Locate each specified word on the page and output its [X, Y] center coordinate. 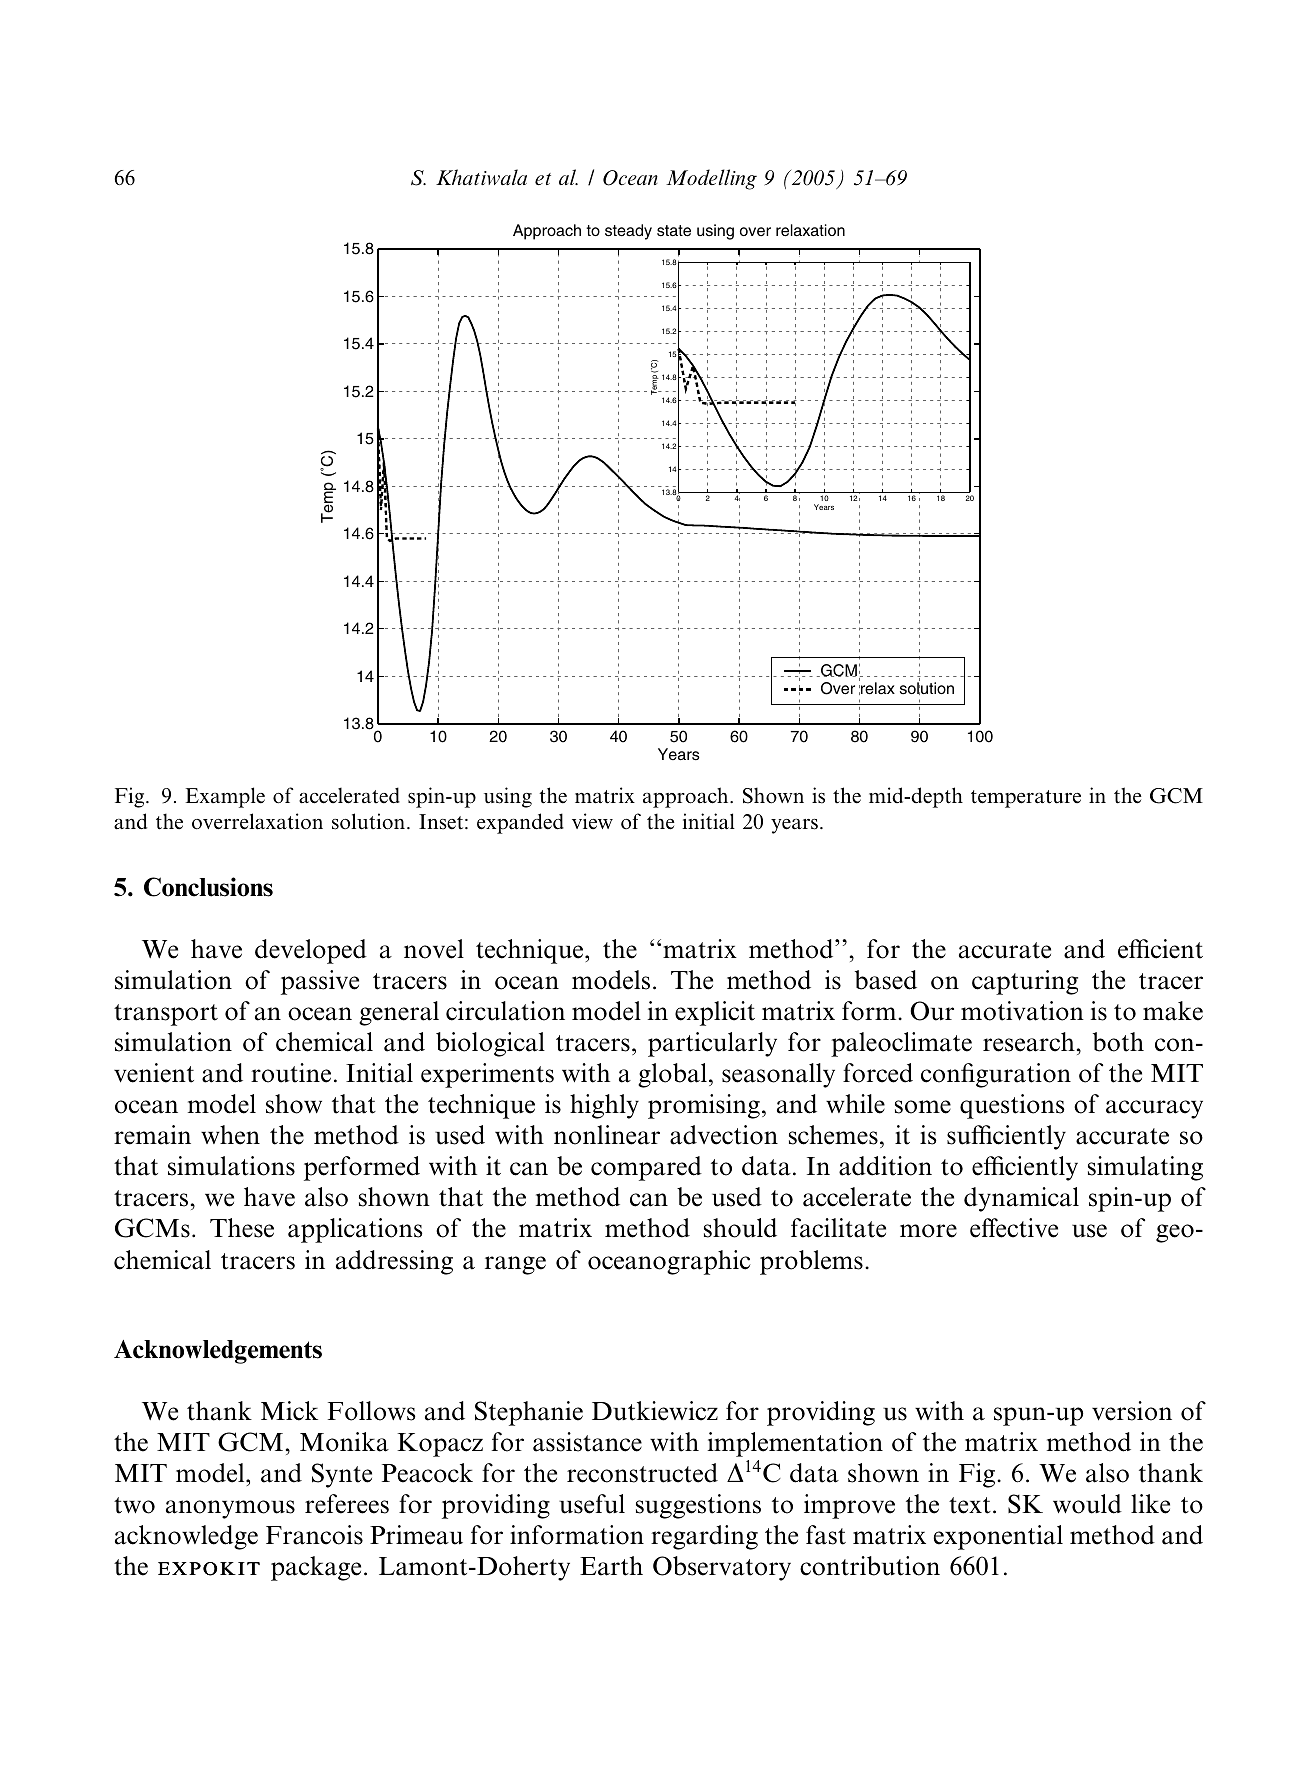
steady [628, 232]
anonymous [230, 1509]
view [592, 821]
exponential [998, 1537]
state [674, 231]
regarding [704, 1537]
